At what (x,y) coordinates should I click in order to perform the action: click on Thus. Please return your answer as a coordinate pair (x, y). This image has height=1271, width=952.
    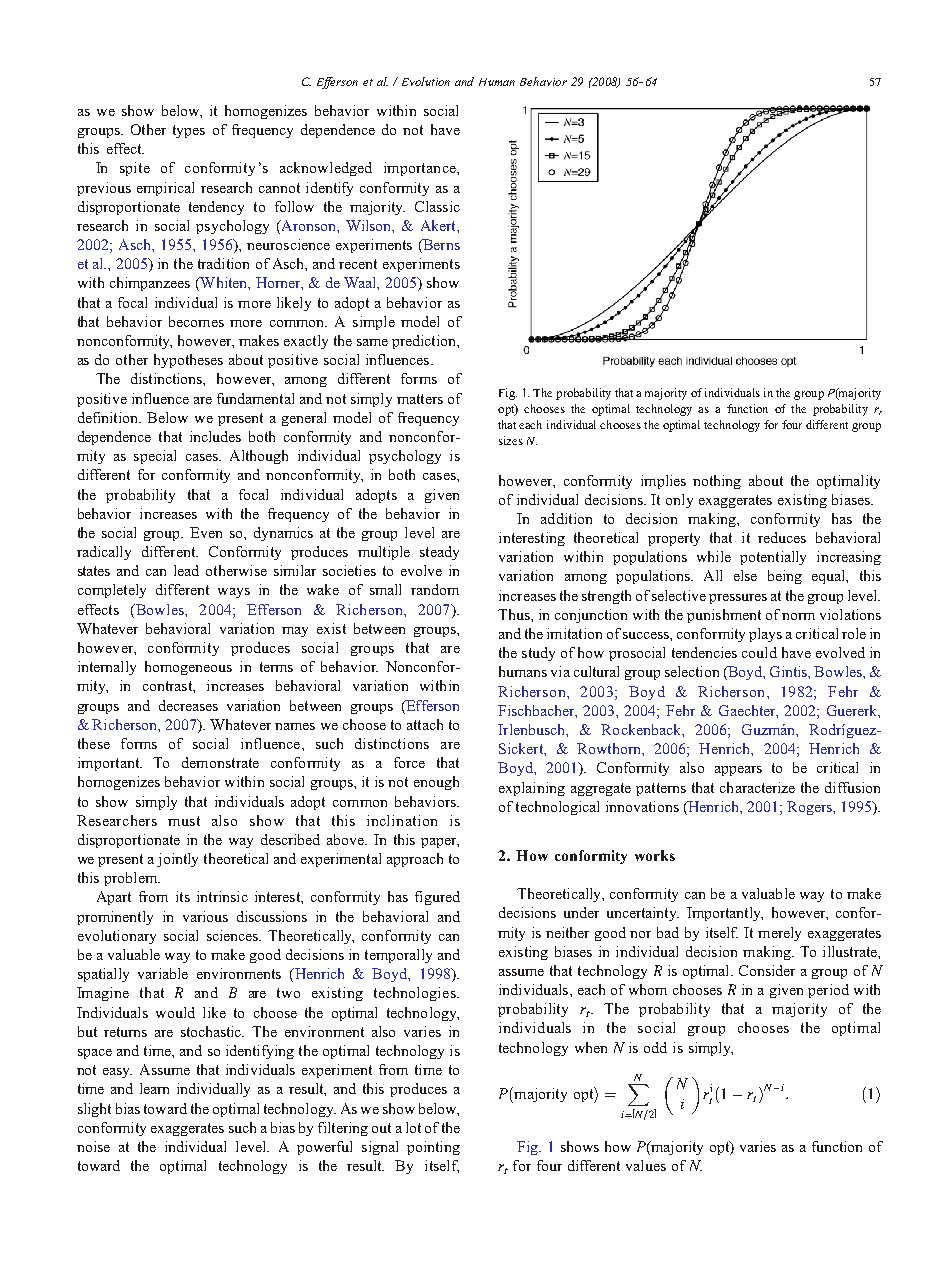
    Looking at the image, I should click on (515, 614).
